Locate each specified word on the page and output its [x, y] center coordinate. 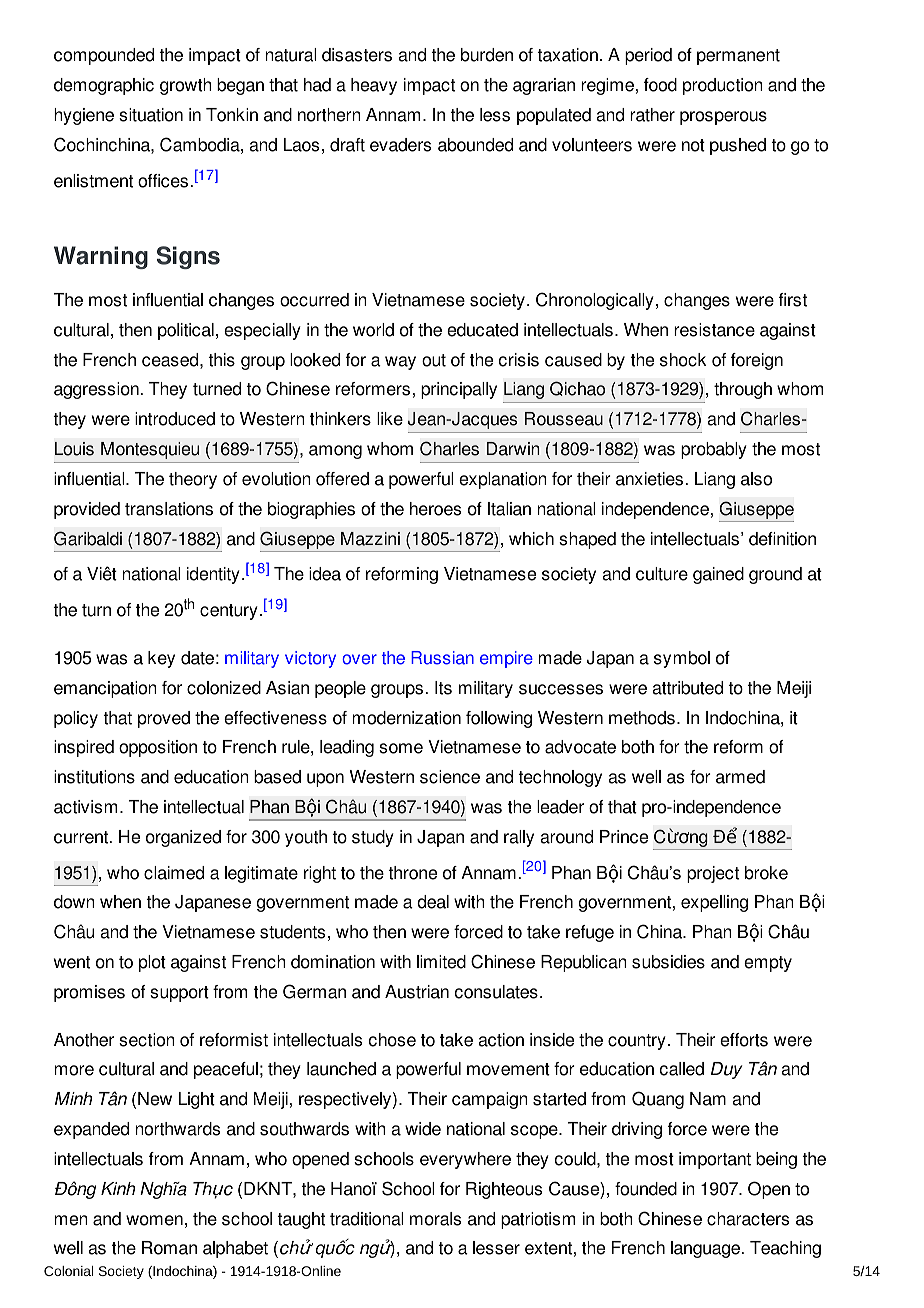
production [723, 86]
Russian [442, 658]
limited [441, 962]
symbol [682, 659]
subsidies [668, 962]
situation [151, 115]
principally [459, 390]
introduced [175, 419]
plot [152, 963]
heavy [374, 86]
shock [683, 360]
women [154, 1220]
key [161, 659]
